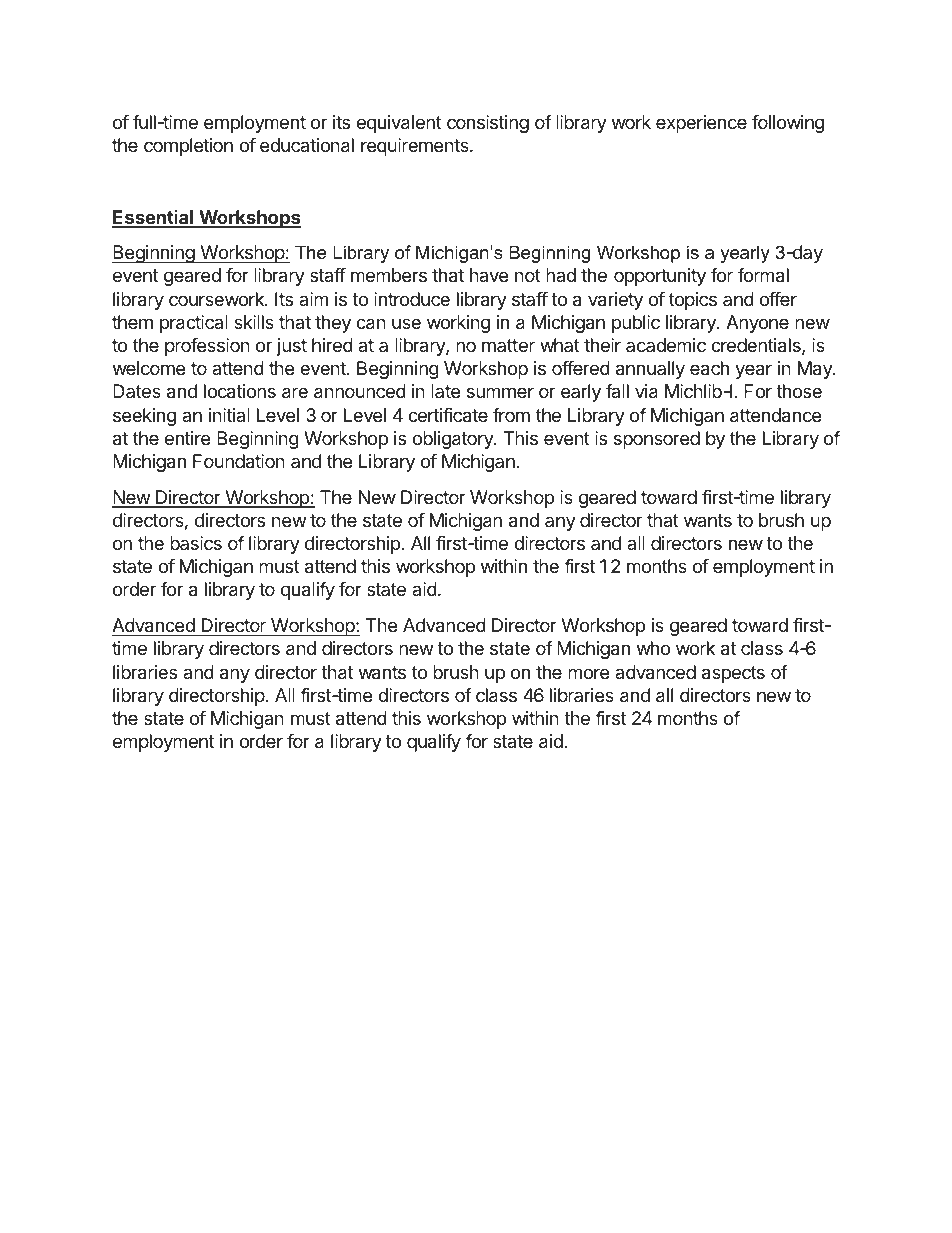  What do you see at coordinates (657, 440) in the screenshot?
I see `sponsored` at bounding box center [657, 440].
